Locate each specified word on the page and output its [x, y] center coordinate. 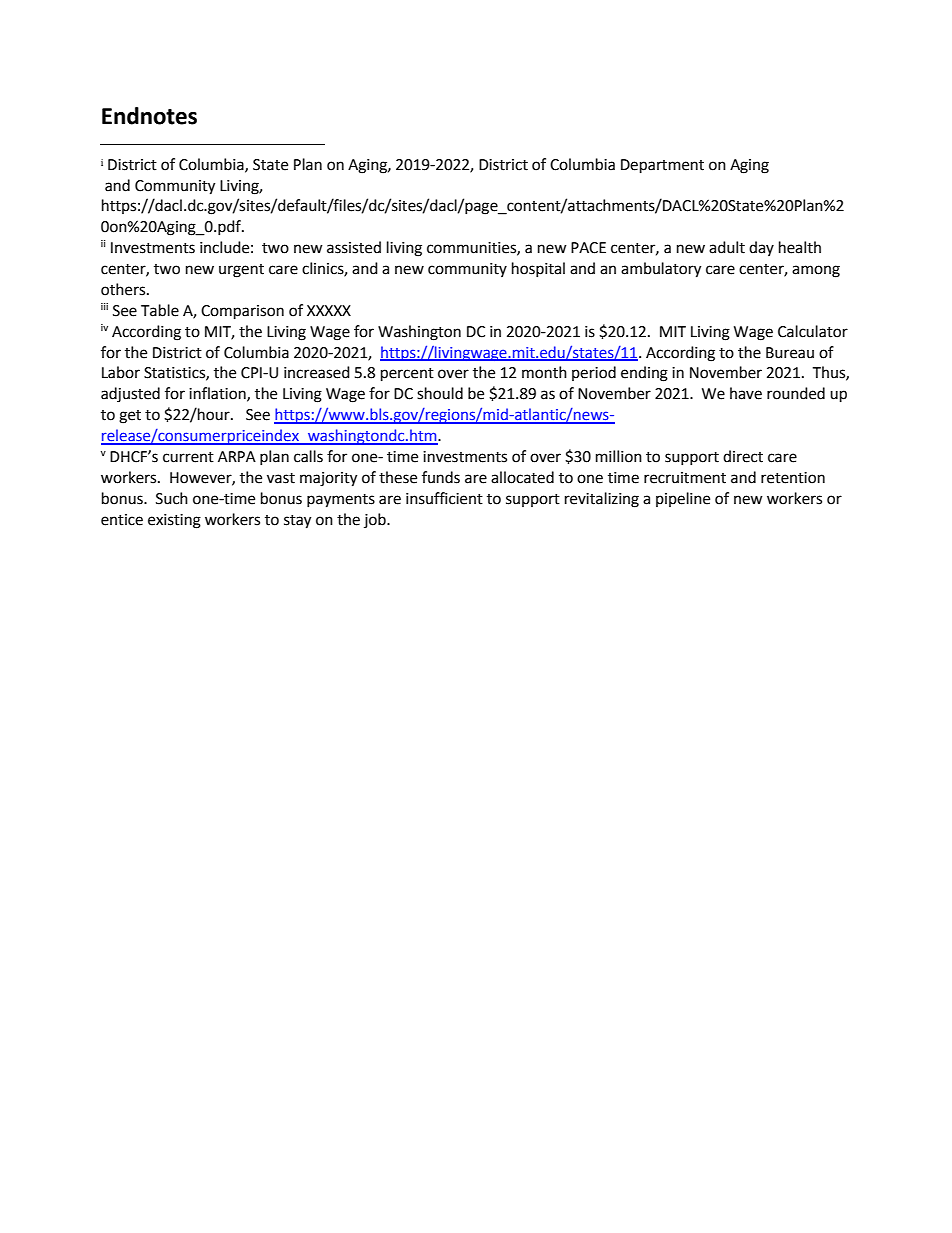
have [746, 393]
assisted [354, 247]
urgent [241, 271]
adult [727, 247]
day [761, 248]
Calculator [813, 331]
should [440, 393]
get [130, 417]
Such [172, 498]
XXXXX [329, 310]
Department [662, 166]
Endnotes [149, 116]
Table [160, 310]
